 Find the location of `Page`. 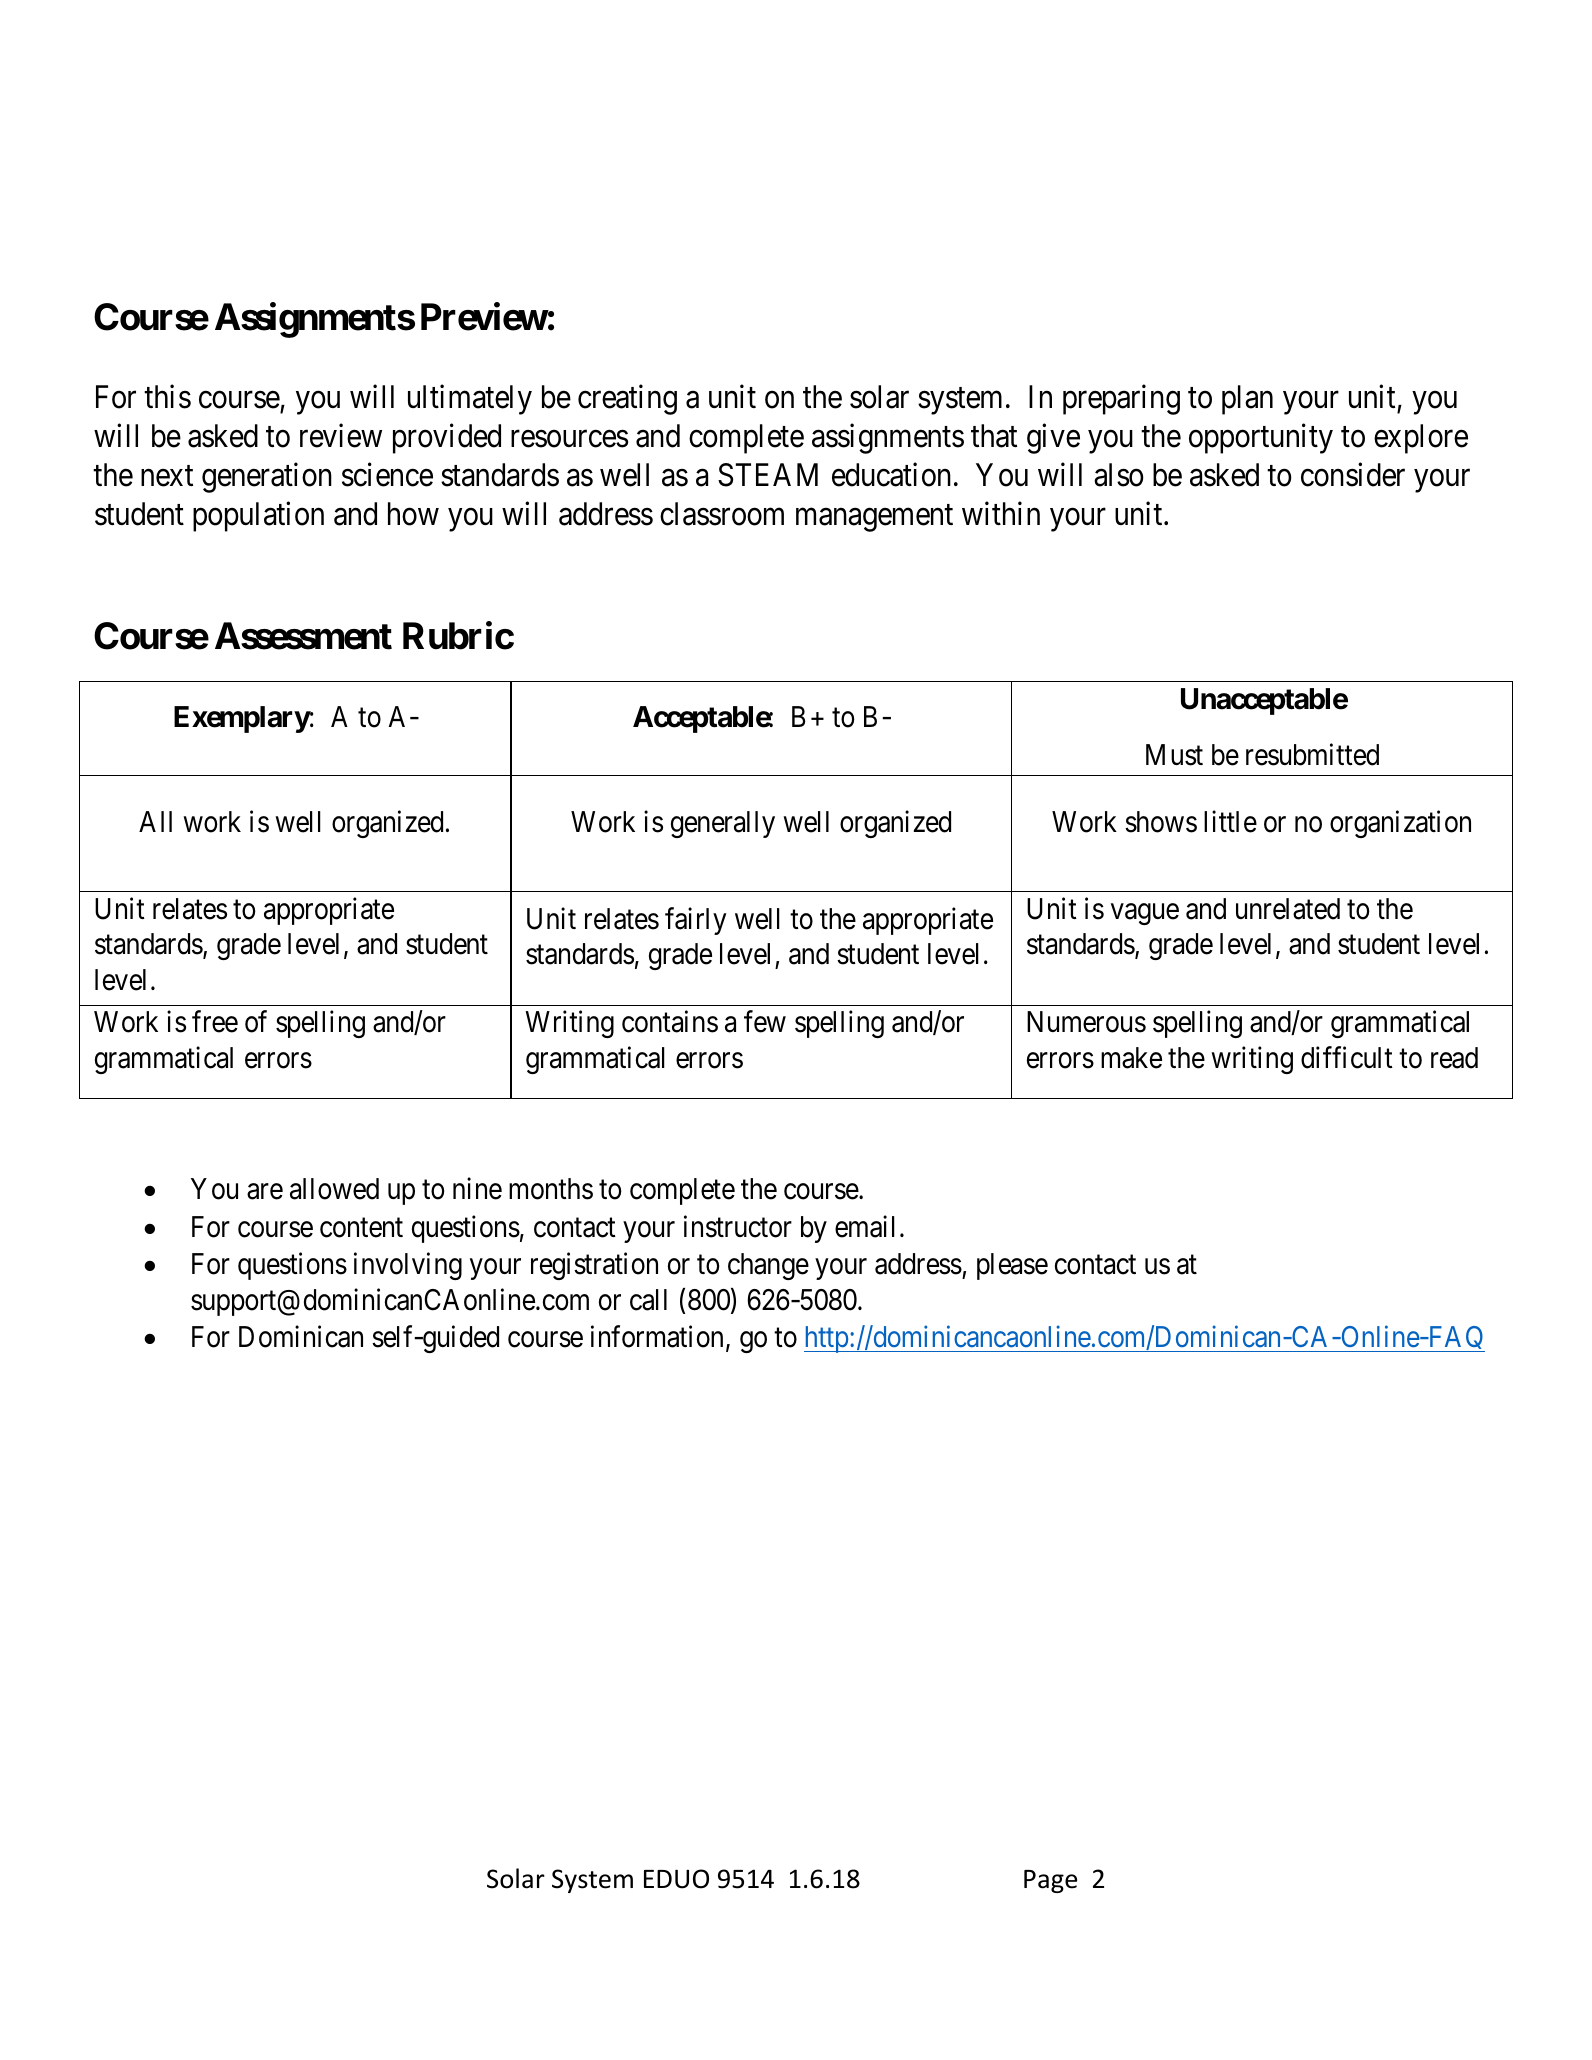

Page is located at coordinates (1050, 1881).
